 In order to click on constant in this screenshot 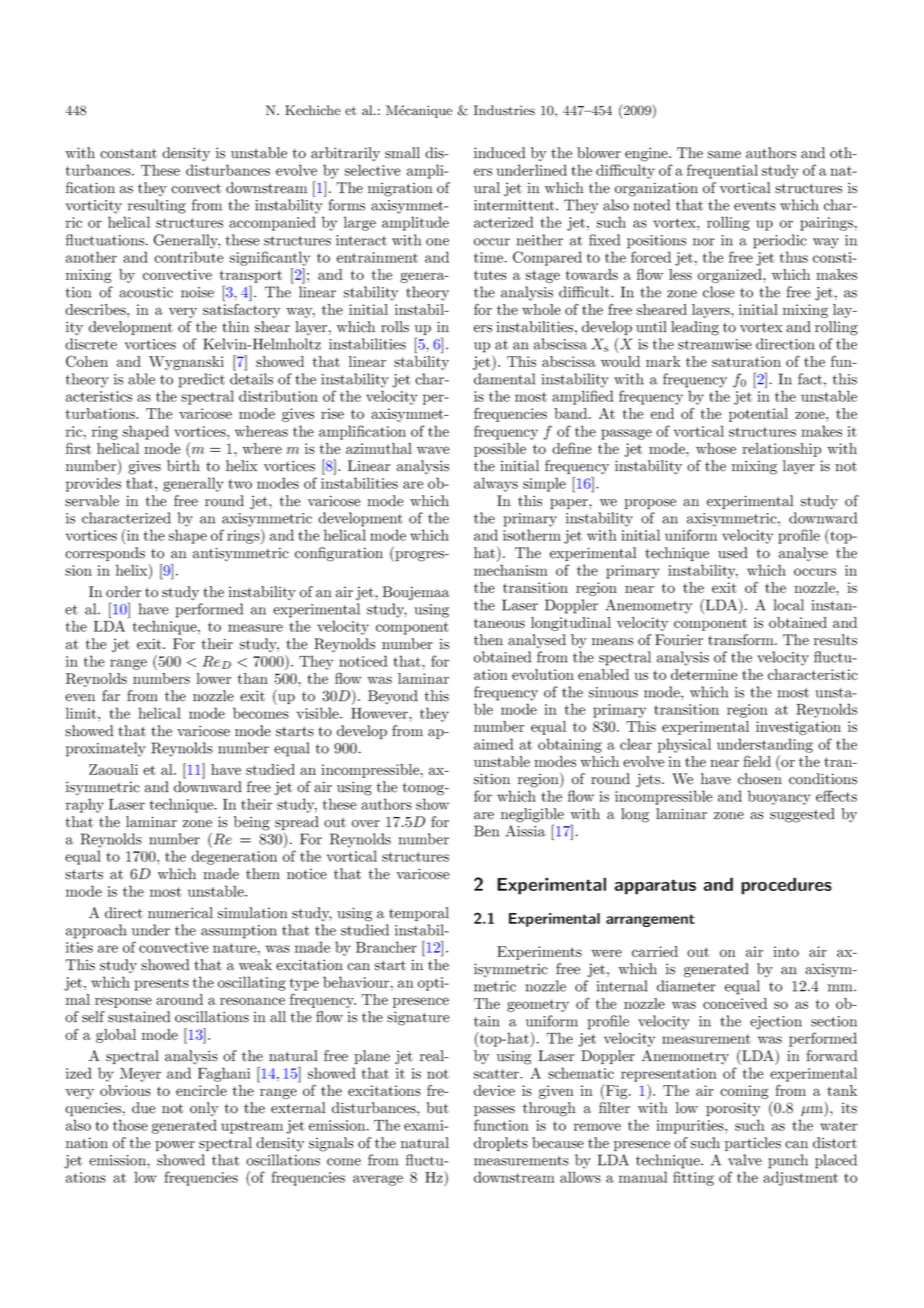, I will do `click(128, 154)`.
